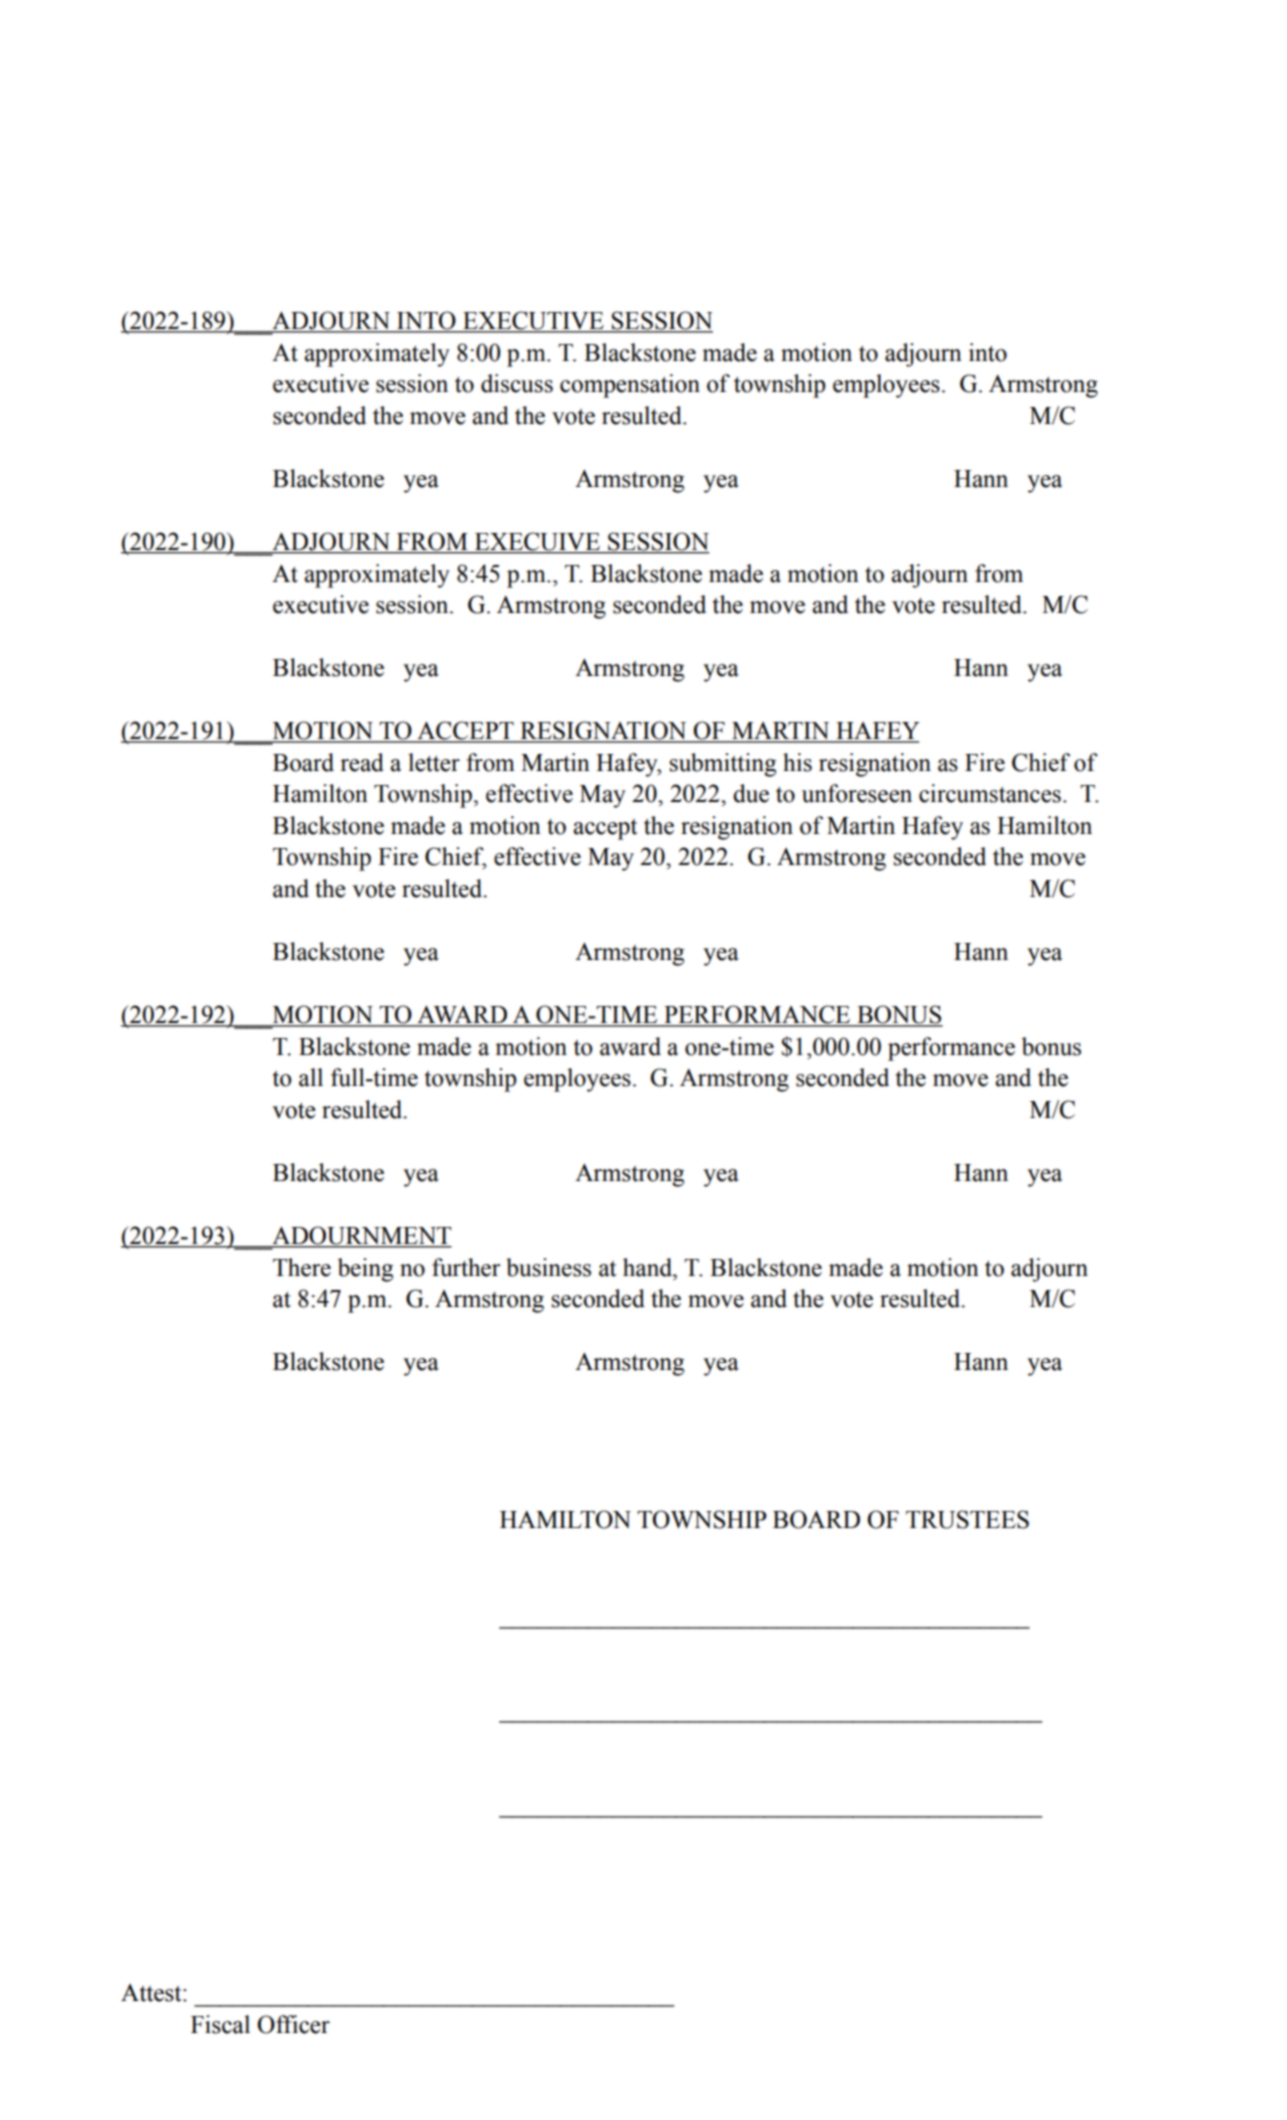 The height and width of the document is (2120, 1287). Describe the element at coordinates (434, 762) in the document. I see `letter` at that location.
